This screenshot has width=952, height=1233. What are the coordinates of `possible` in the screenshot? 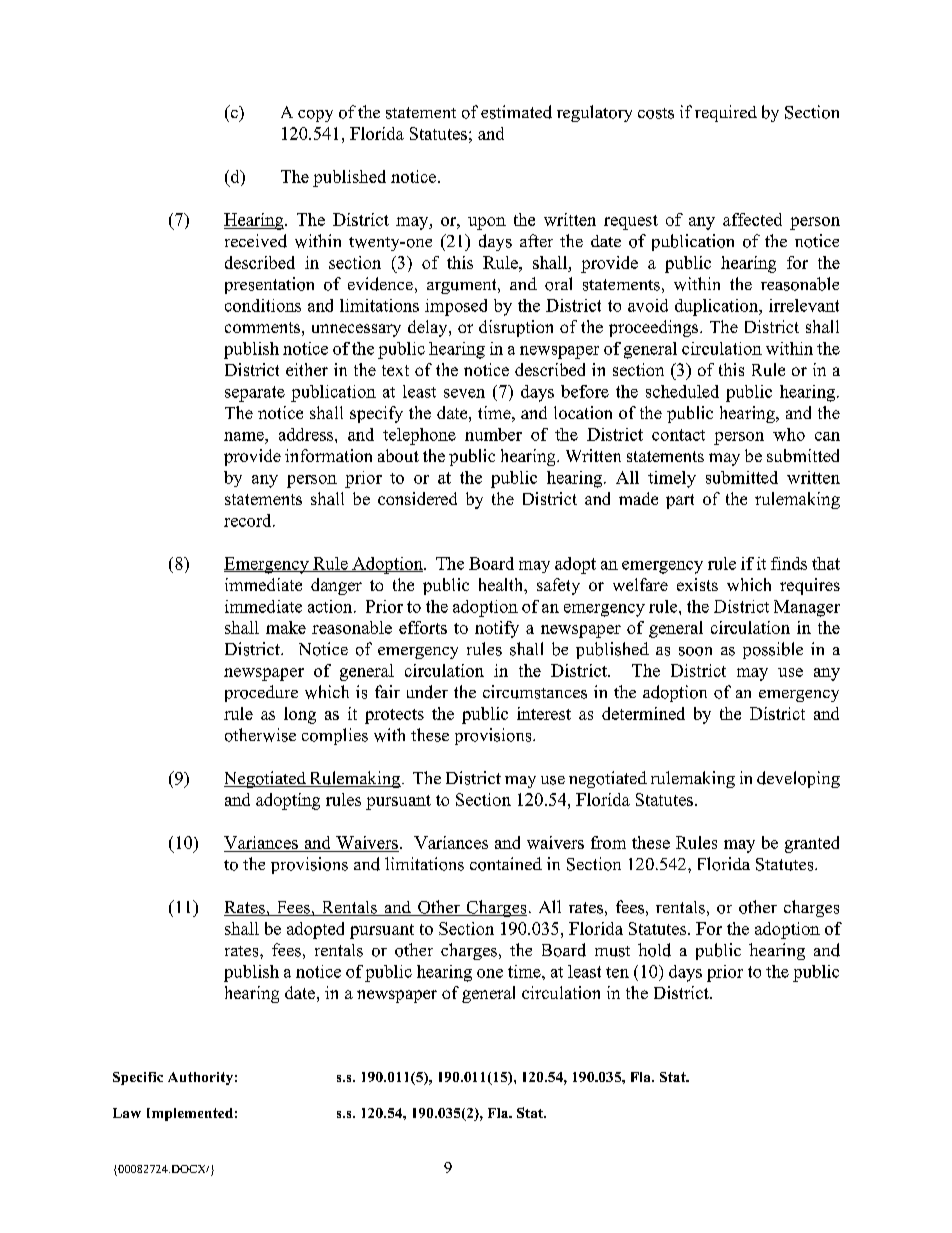 It's located at (773, 650).
